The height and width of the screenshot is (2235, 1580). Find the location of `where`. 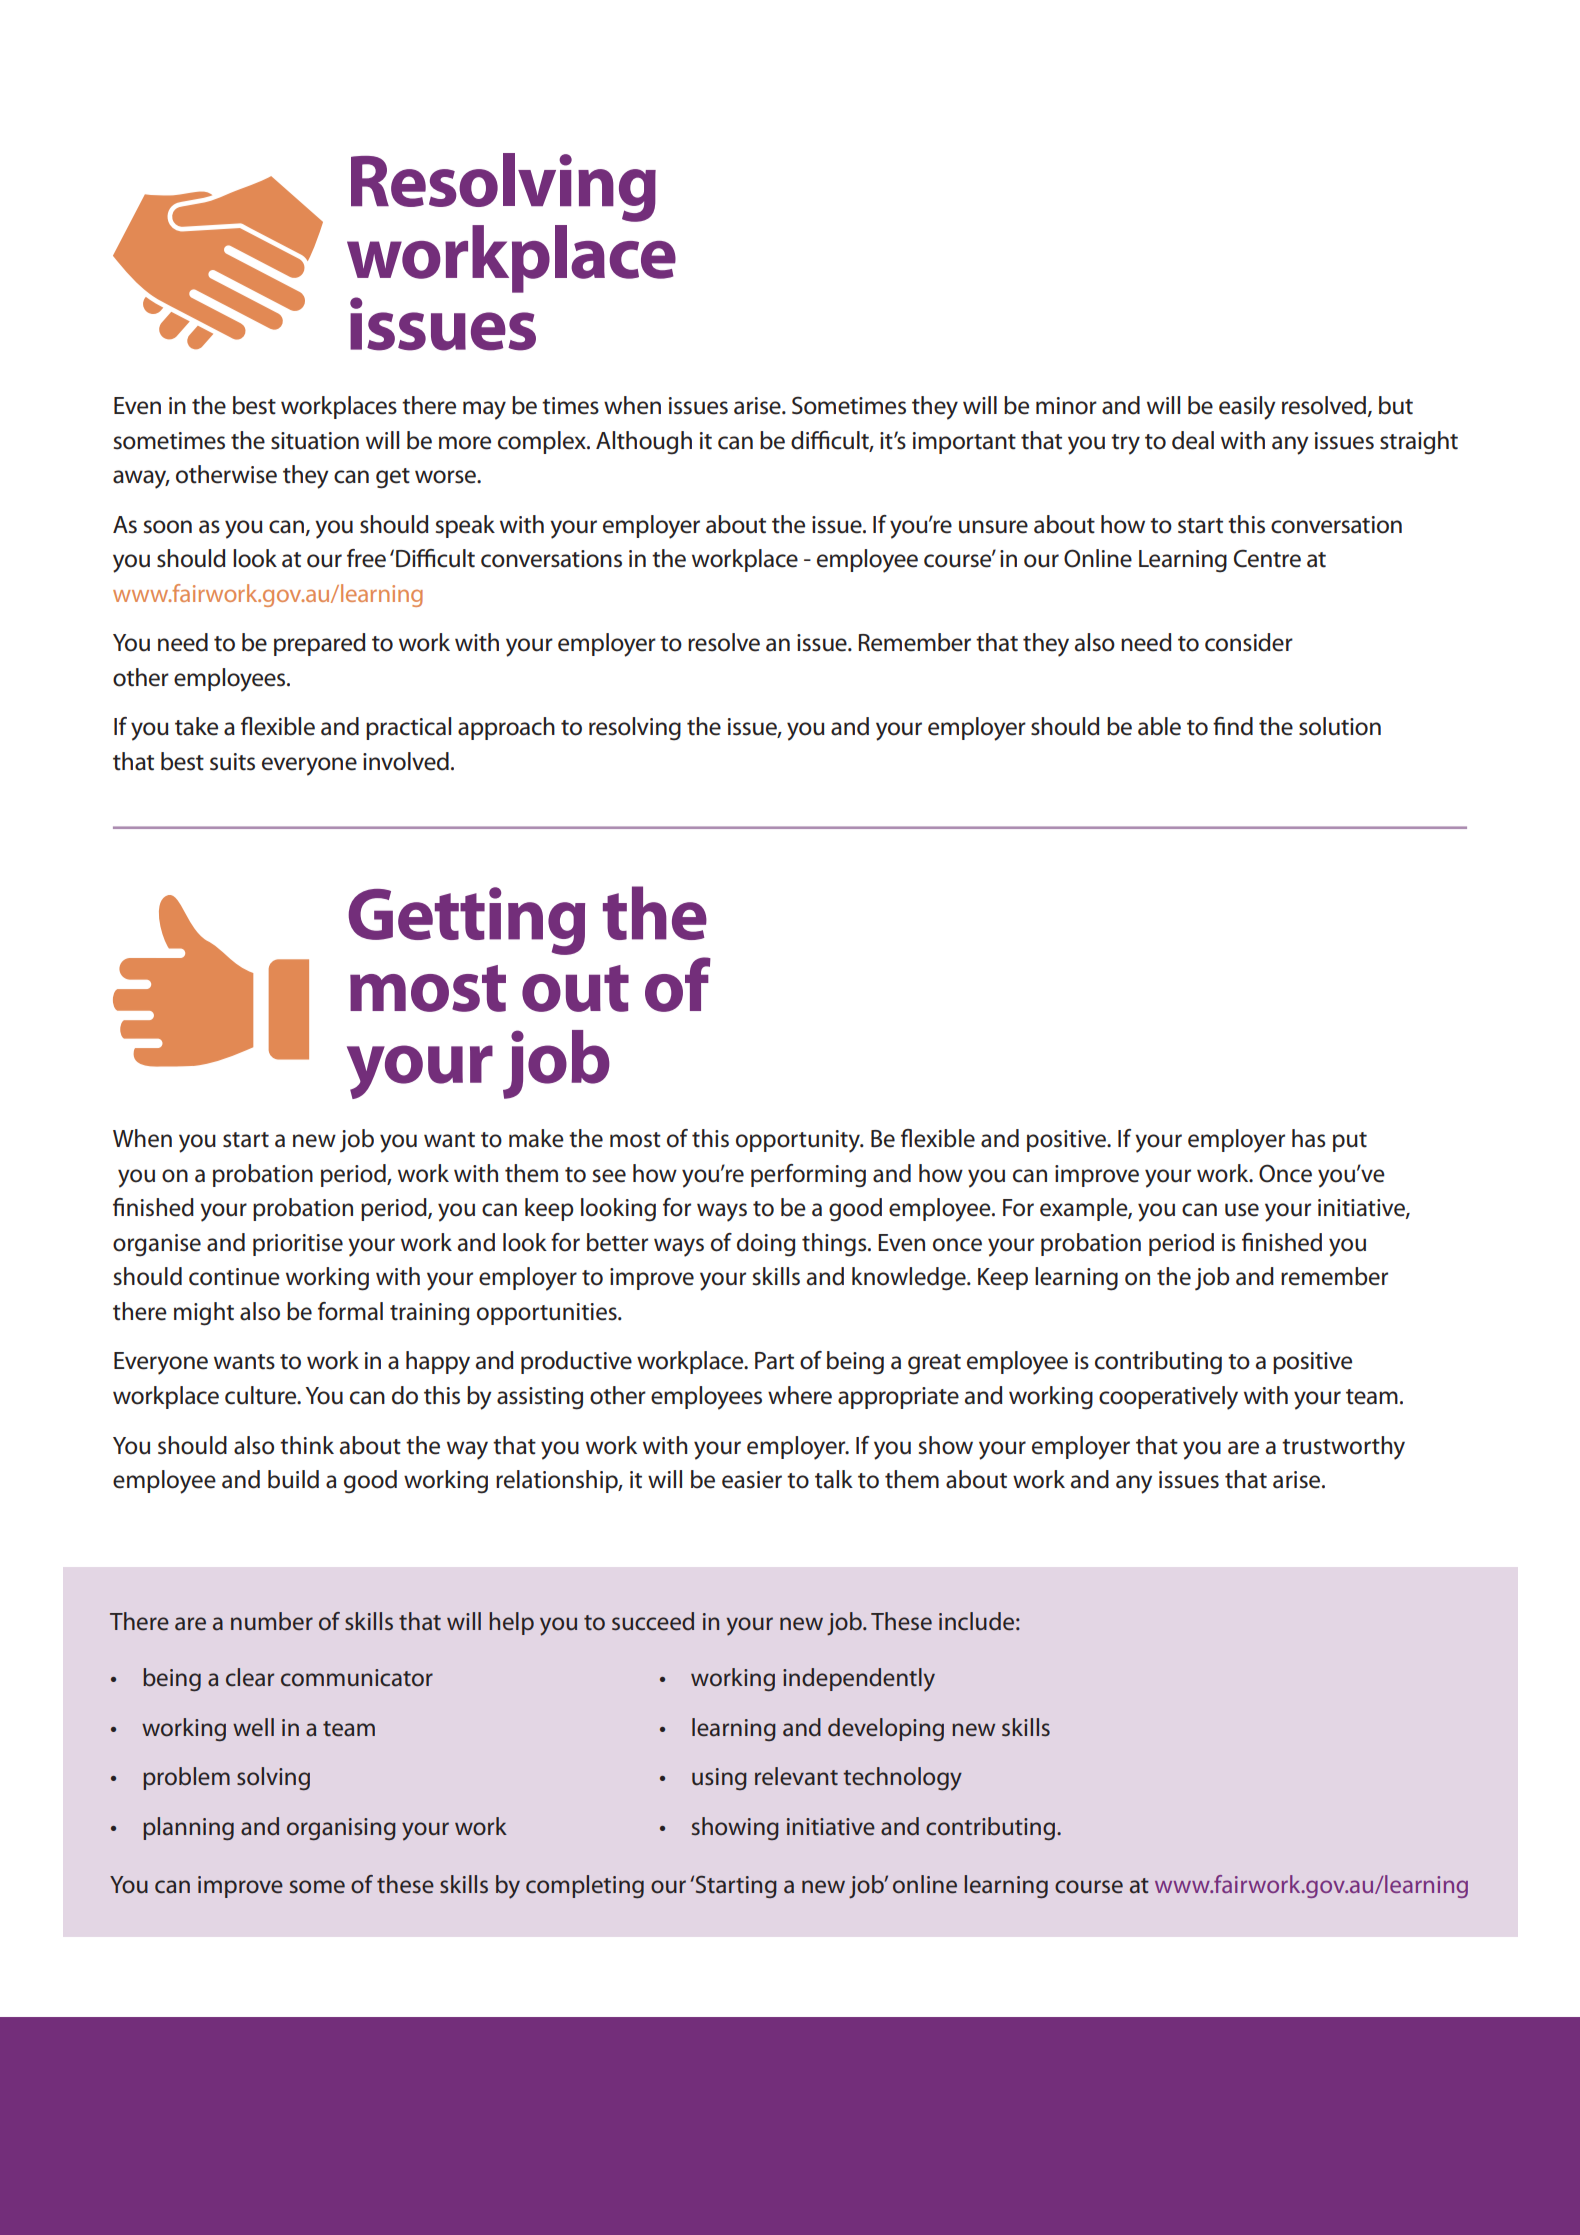

where is located at coordinates (800, 1395).
